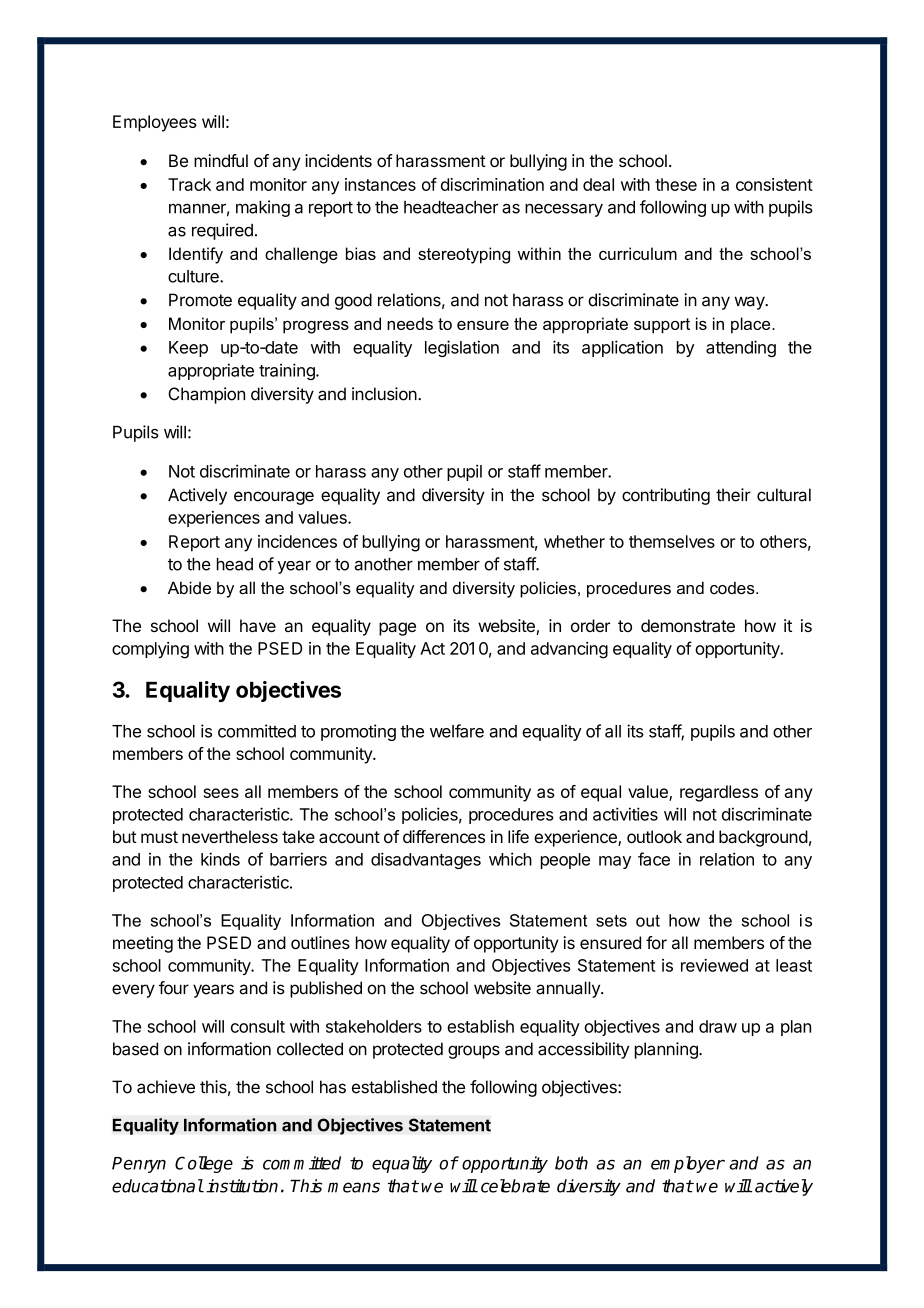 Image resolution: width=924 pixels, height=1308 pixels. Describe the element at coordinates (676, 184) in the screenshot. I see `these` at that location.
